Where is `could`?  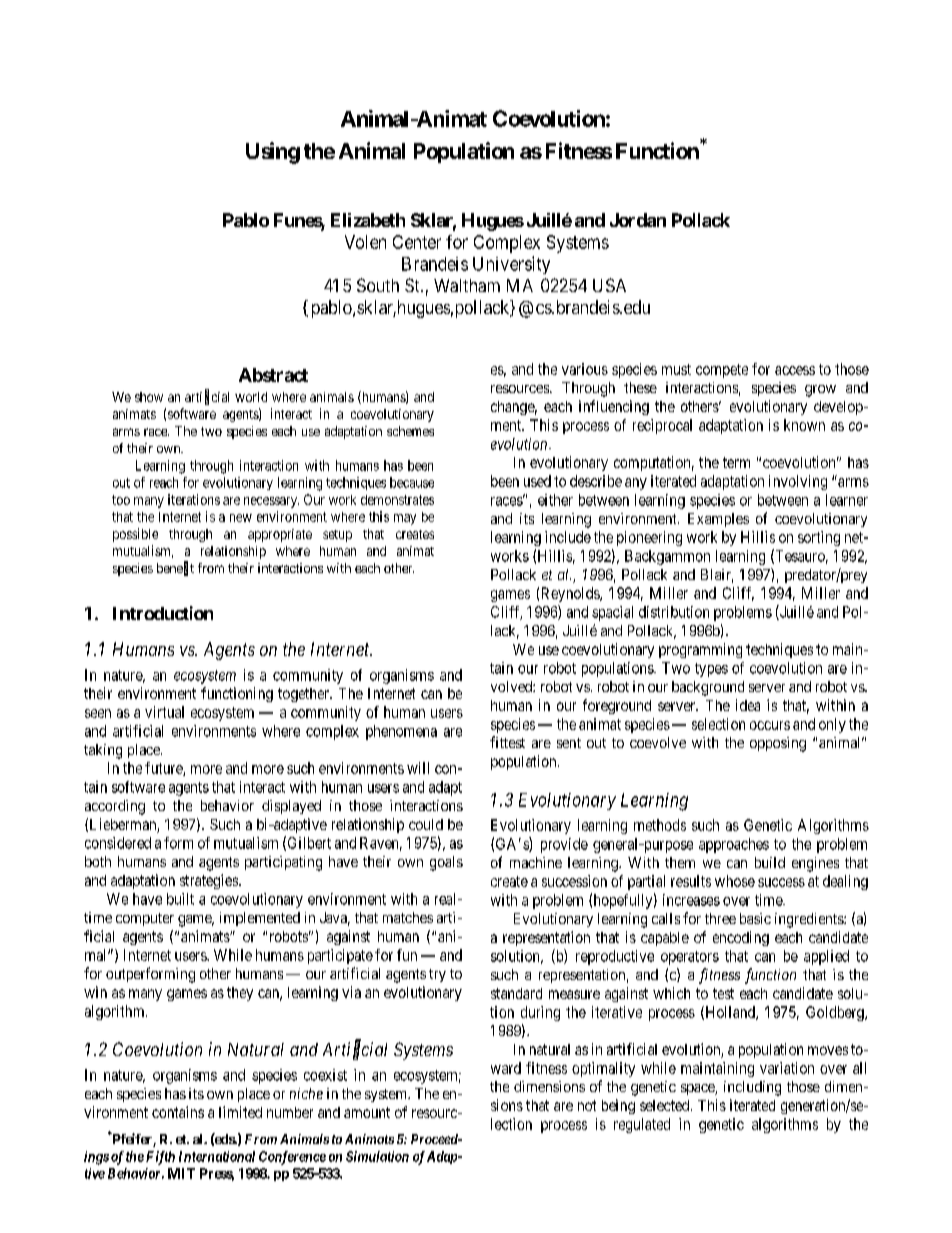
could is located at coordinates (426, 824).
